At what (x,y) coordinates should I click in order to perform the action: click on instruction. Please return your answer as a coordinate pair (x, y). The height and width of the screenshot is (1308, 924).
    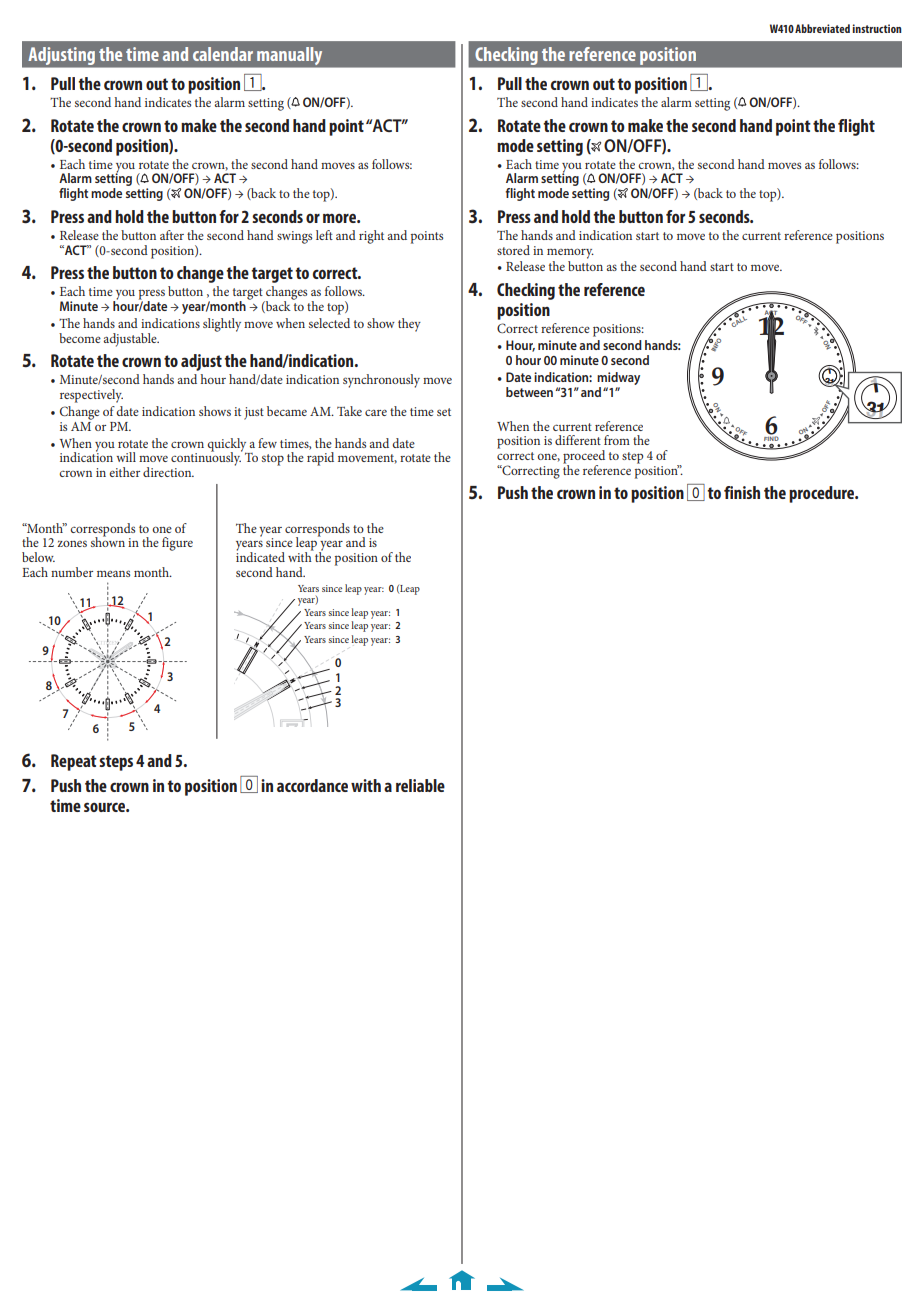
    Looking at the image, I should click on (877, 28).
